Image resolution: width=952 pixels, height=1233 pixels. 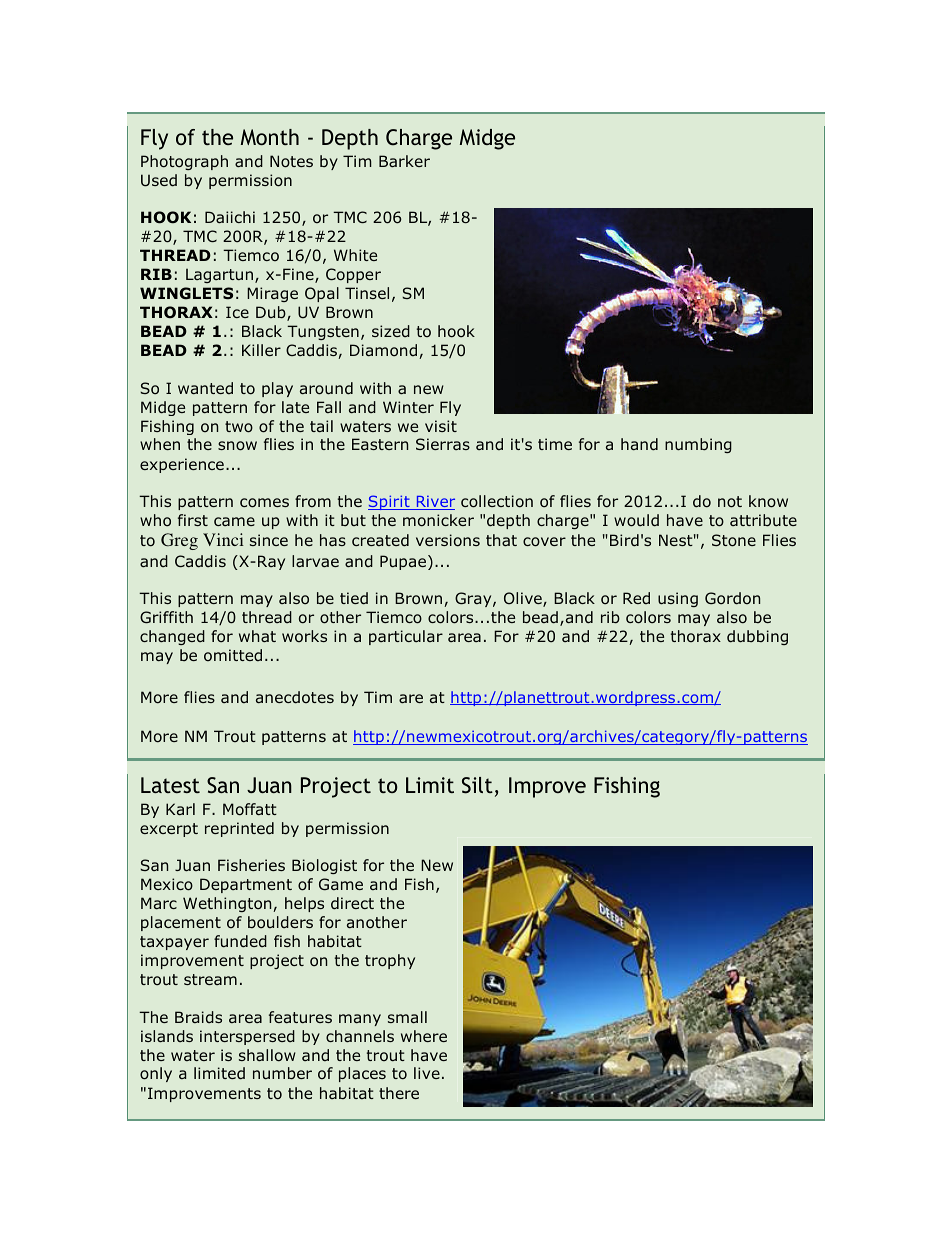 I want to click on Barker, so click(x=404, y=161).
